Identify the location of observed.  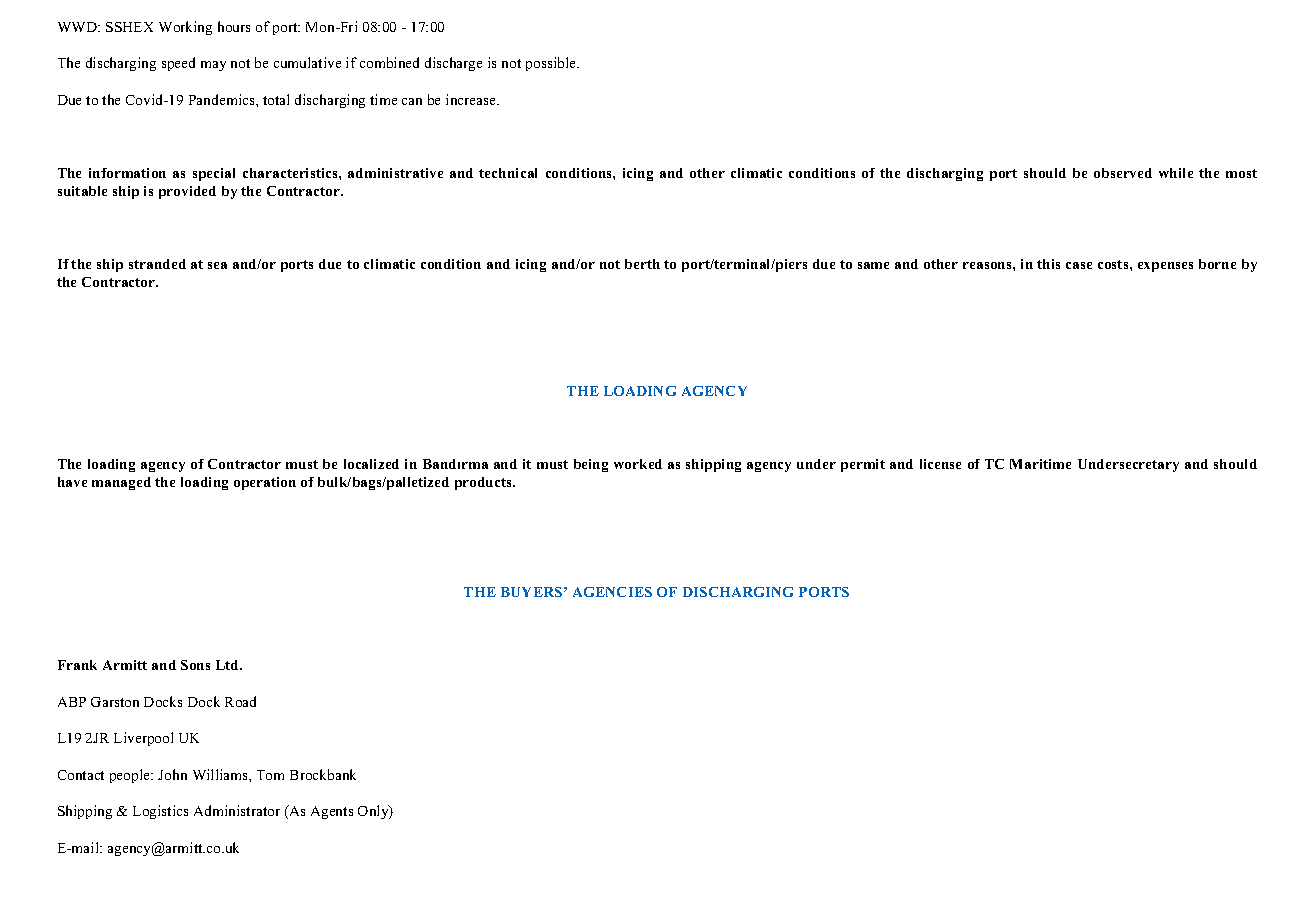
(1123, 173).
